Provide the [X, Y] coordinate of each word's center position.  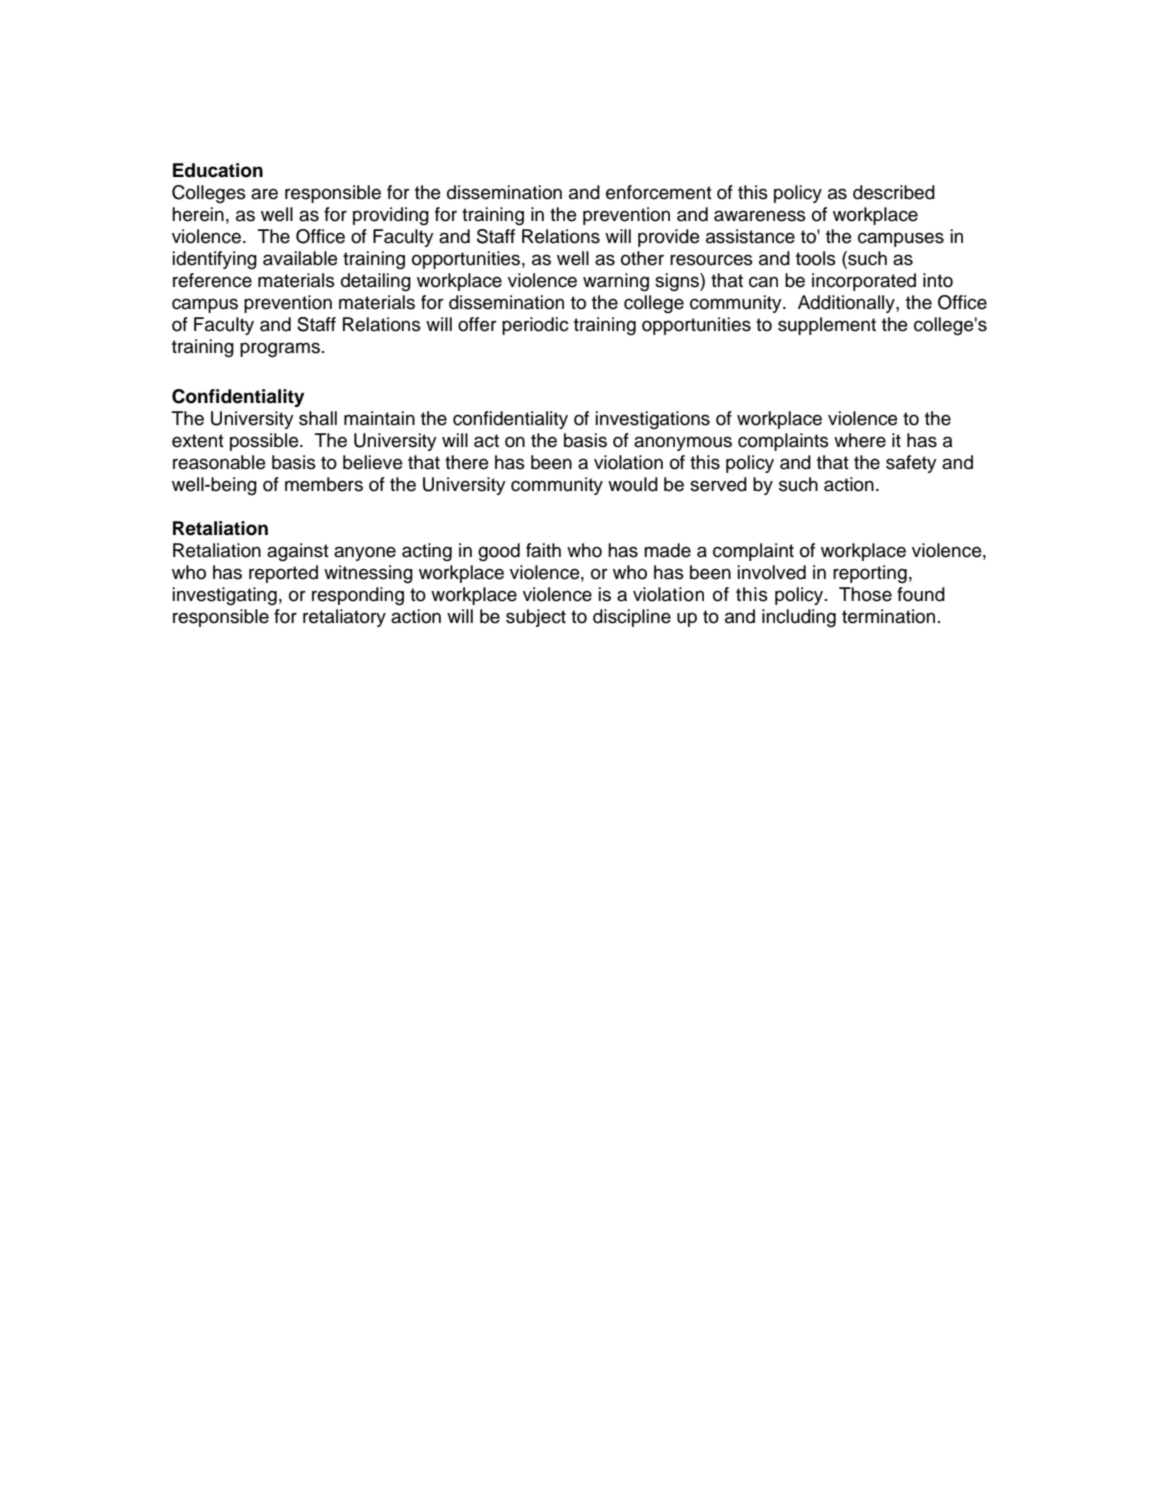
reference [212, 280]
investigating [225, 596]
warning [616, 282]
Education [218, 170]
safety [911, 464]
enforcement [659, 192]
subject [536, 618]
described [894, 192]
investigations [653, 420]
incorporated [864, 282]
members [324, 484]
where [860, 440]
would [633, 484]
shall [318, 418]
